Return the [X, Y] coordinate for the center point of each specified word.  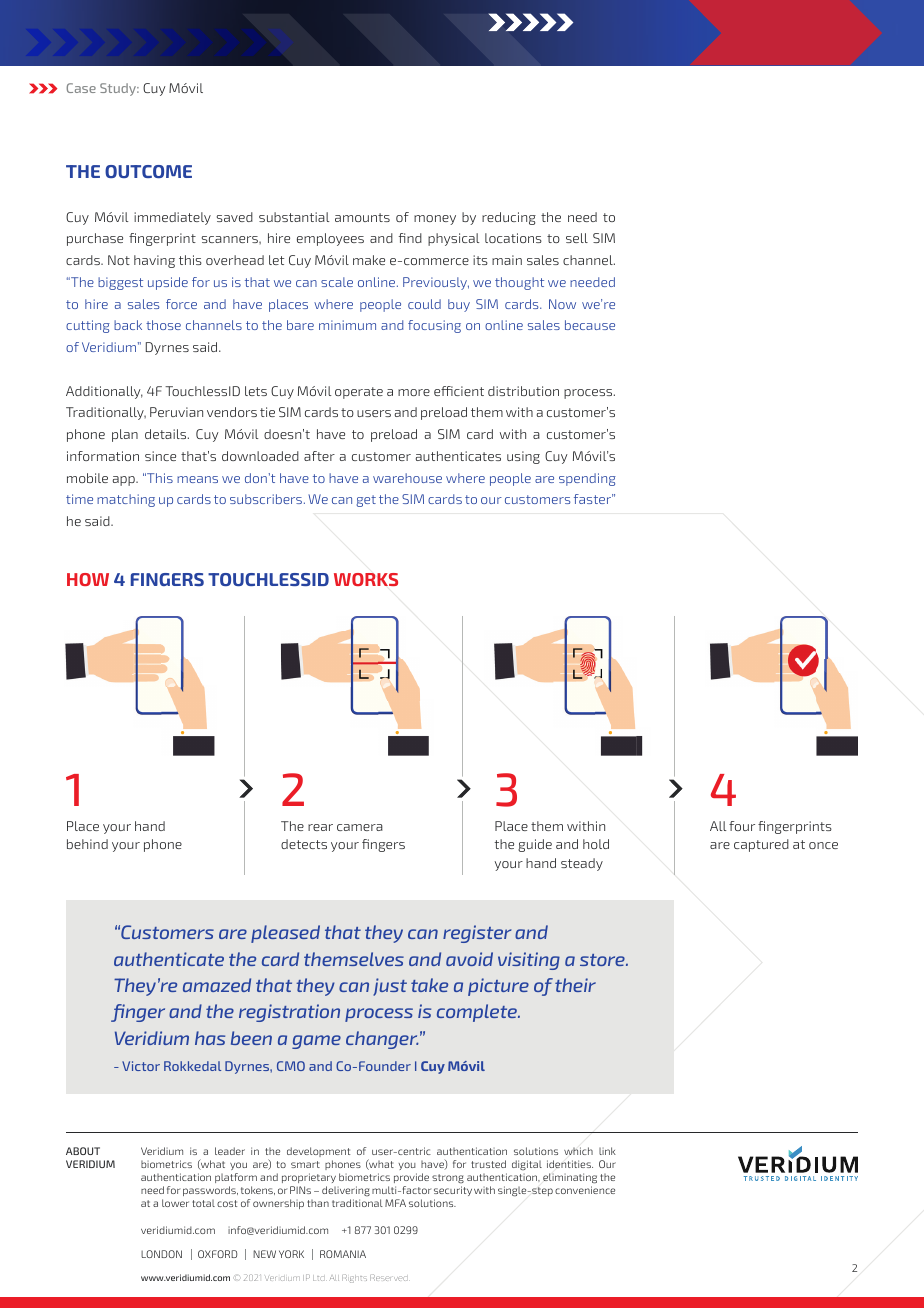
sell [577, 238]
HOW [88, 579]
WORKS [366, 579]
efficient [459, 391]
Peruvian [176, 412]
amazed [217, 985]
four [742, 826]
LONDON [161, 1254]
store [603, 960]
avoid [469, 959]
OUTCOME [148, 171]
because [590, 325]
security [453, 1193]
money [435, 220]
